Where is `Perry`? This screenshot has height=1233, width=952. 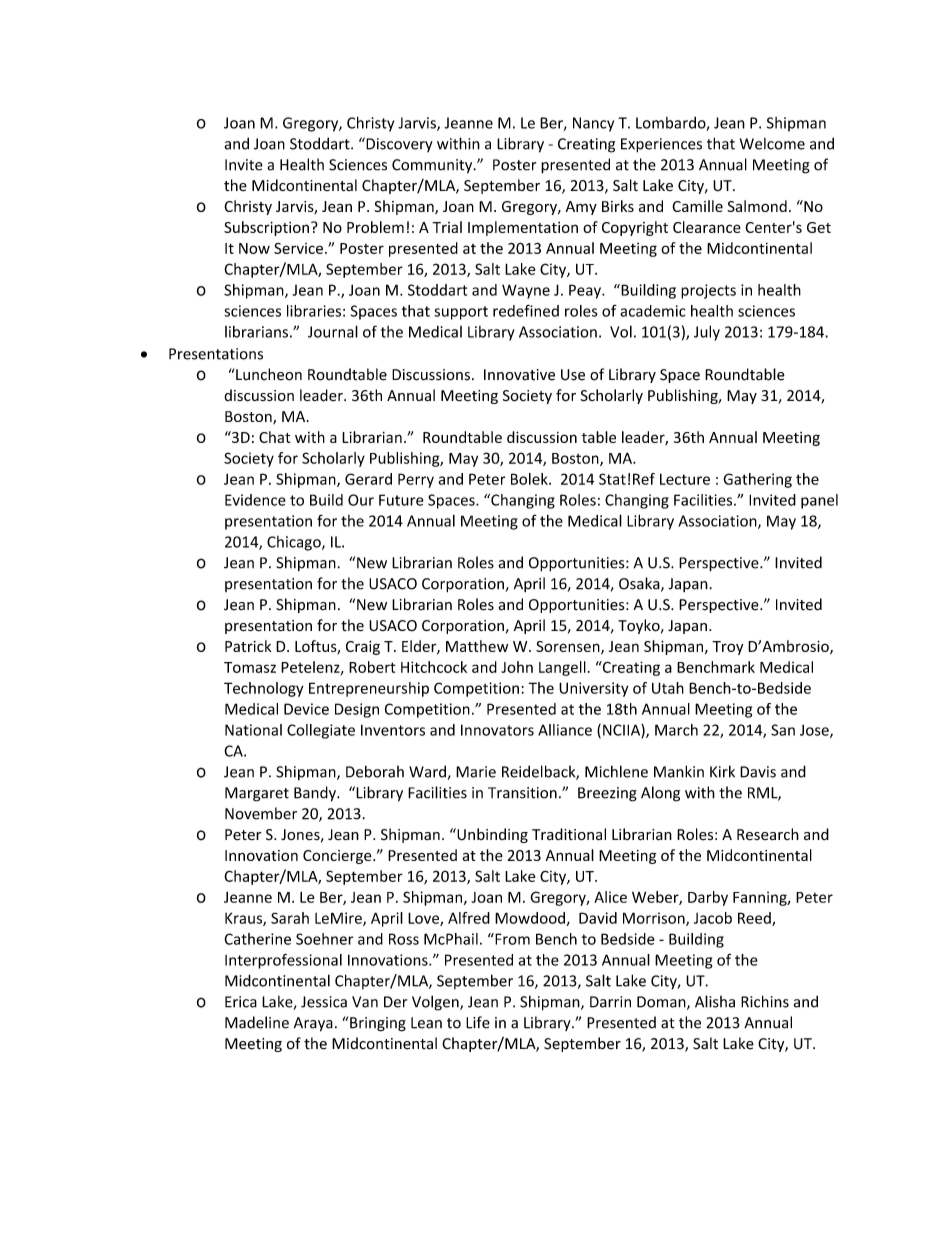 Perry is located at coordinates (416, 480).
